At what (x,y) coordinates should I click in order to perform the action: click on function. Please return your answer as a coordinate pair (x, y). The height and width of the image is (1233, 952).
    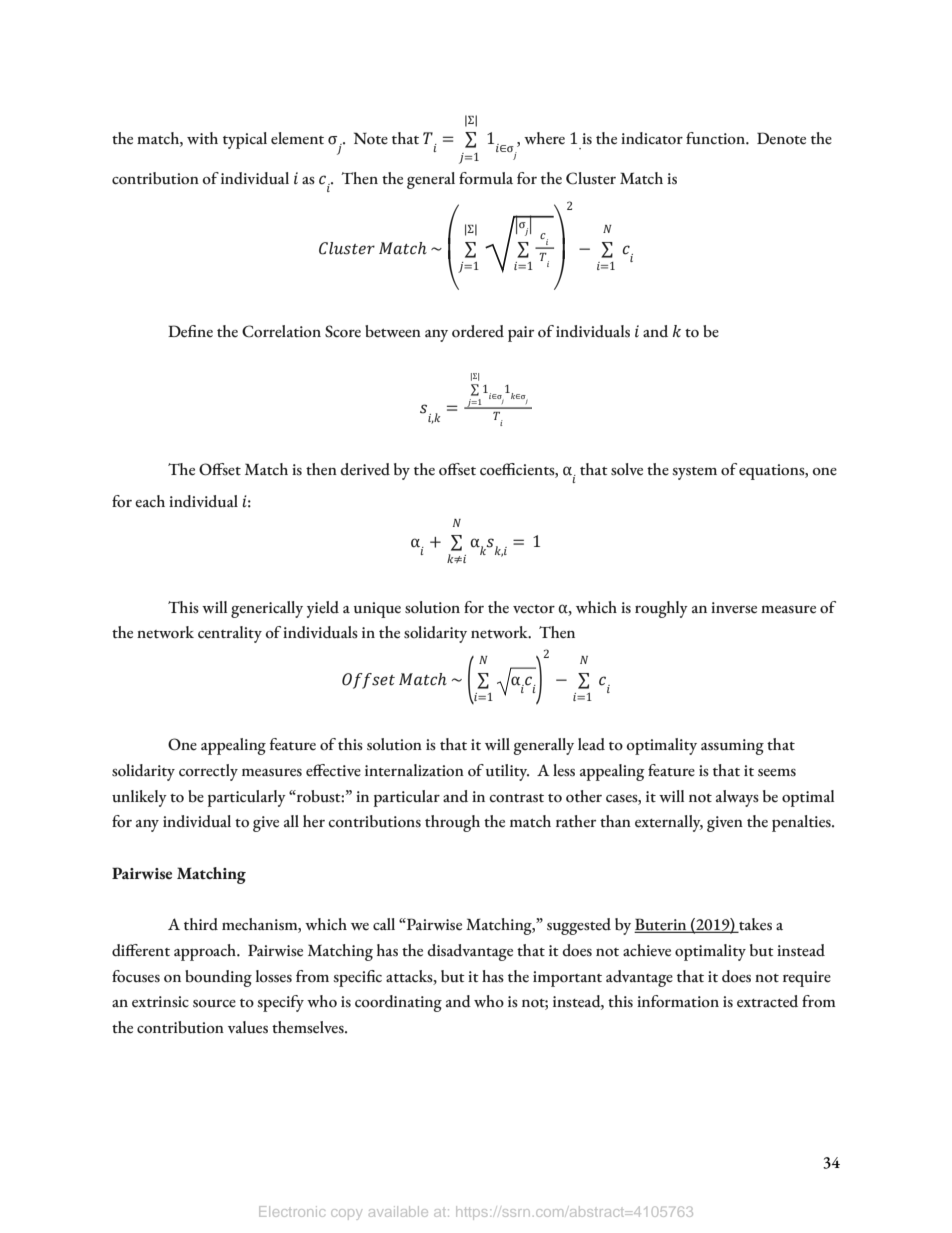
    Looking at the image, I should click on (716, 138).
